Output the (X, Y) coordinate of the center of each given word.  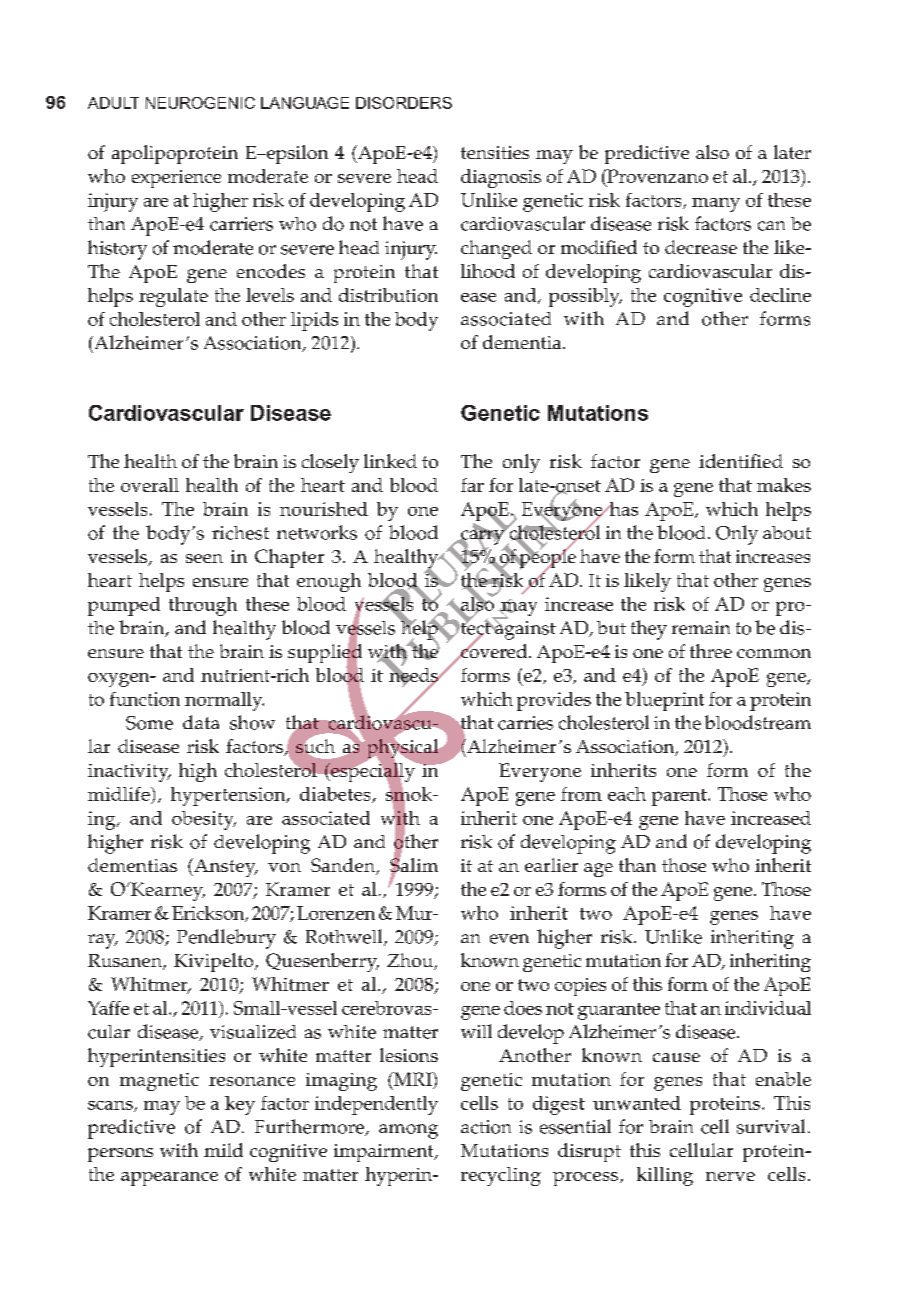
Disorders (404, 103)
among (408, 1131)
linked (390, 461)
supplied (325, 654)
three (711, 651)
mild (223, 1150)
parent (680, 797)
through (203, 606)
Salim (414, 865)
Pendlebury (226, 939)
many (716, 205)
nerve (730, 1176)
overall (150, 485)
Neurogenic (200, 103)
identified (741, 461)
